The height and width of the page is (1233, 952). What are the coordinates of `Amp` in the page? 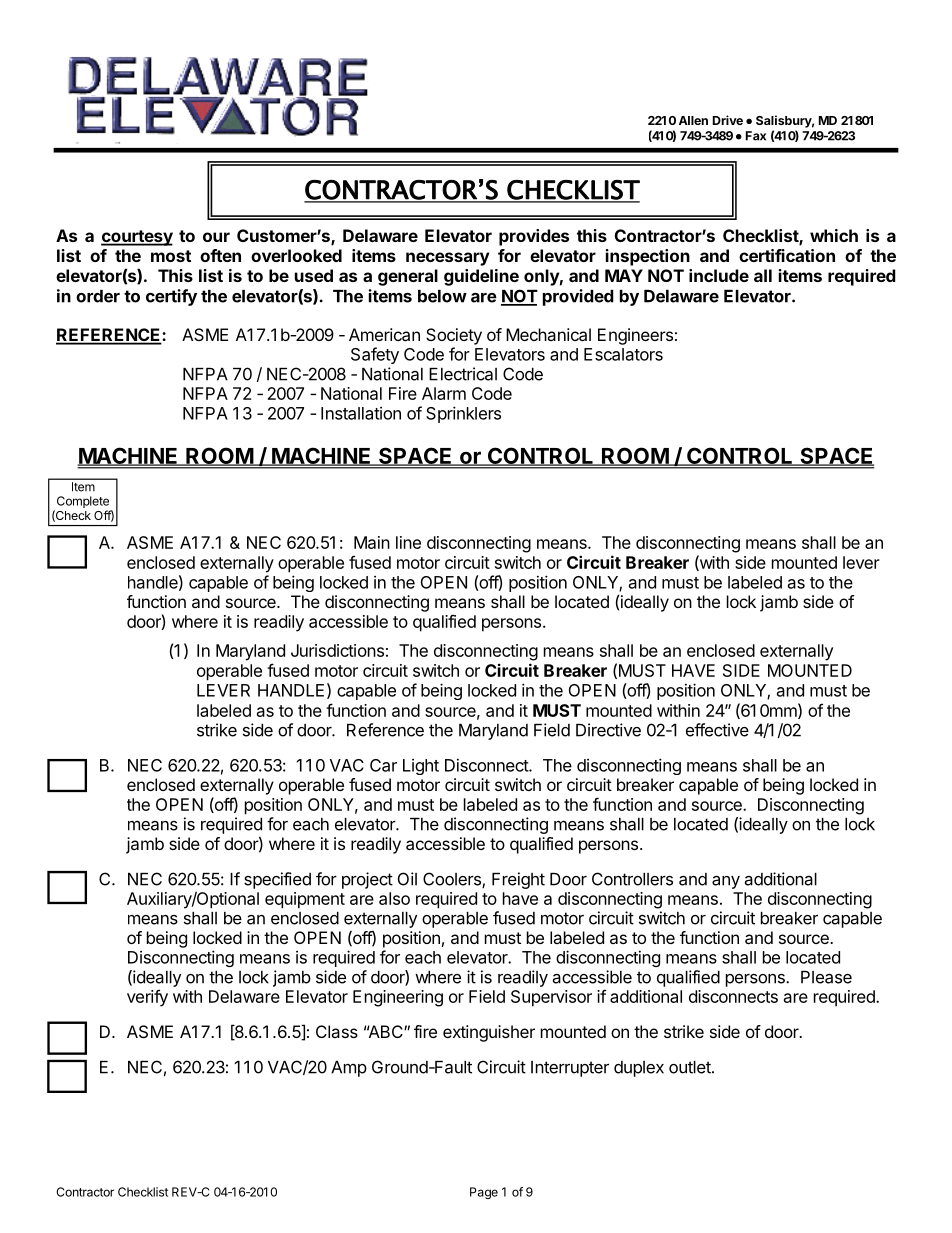 It's located at (349, 1069).
